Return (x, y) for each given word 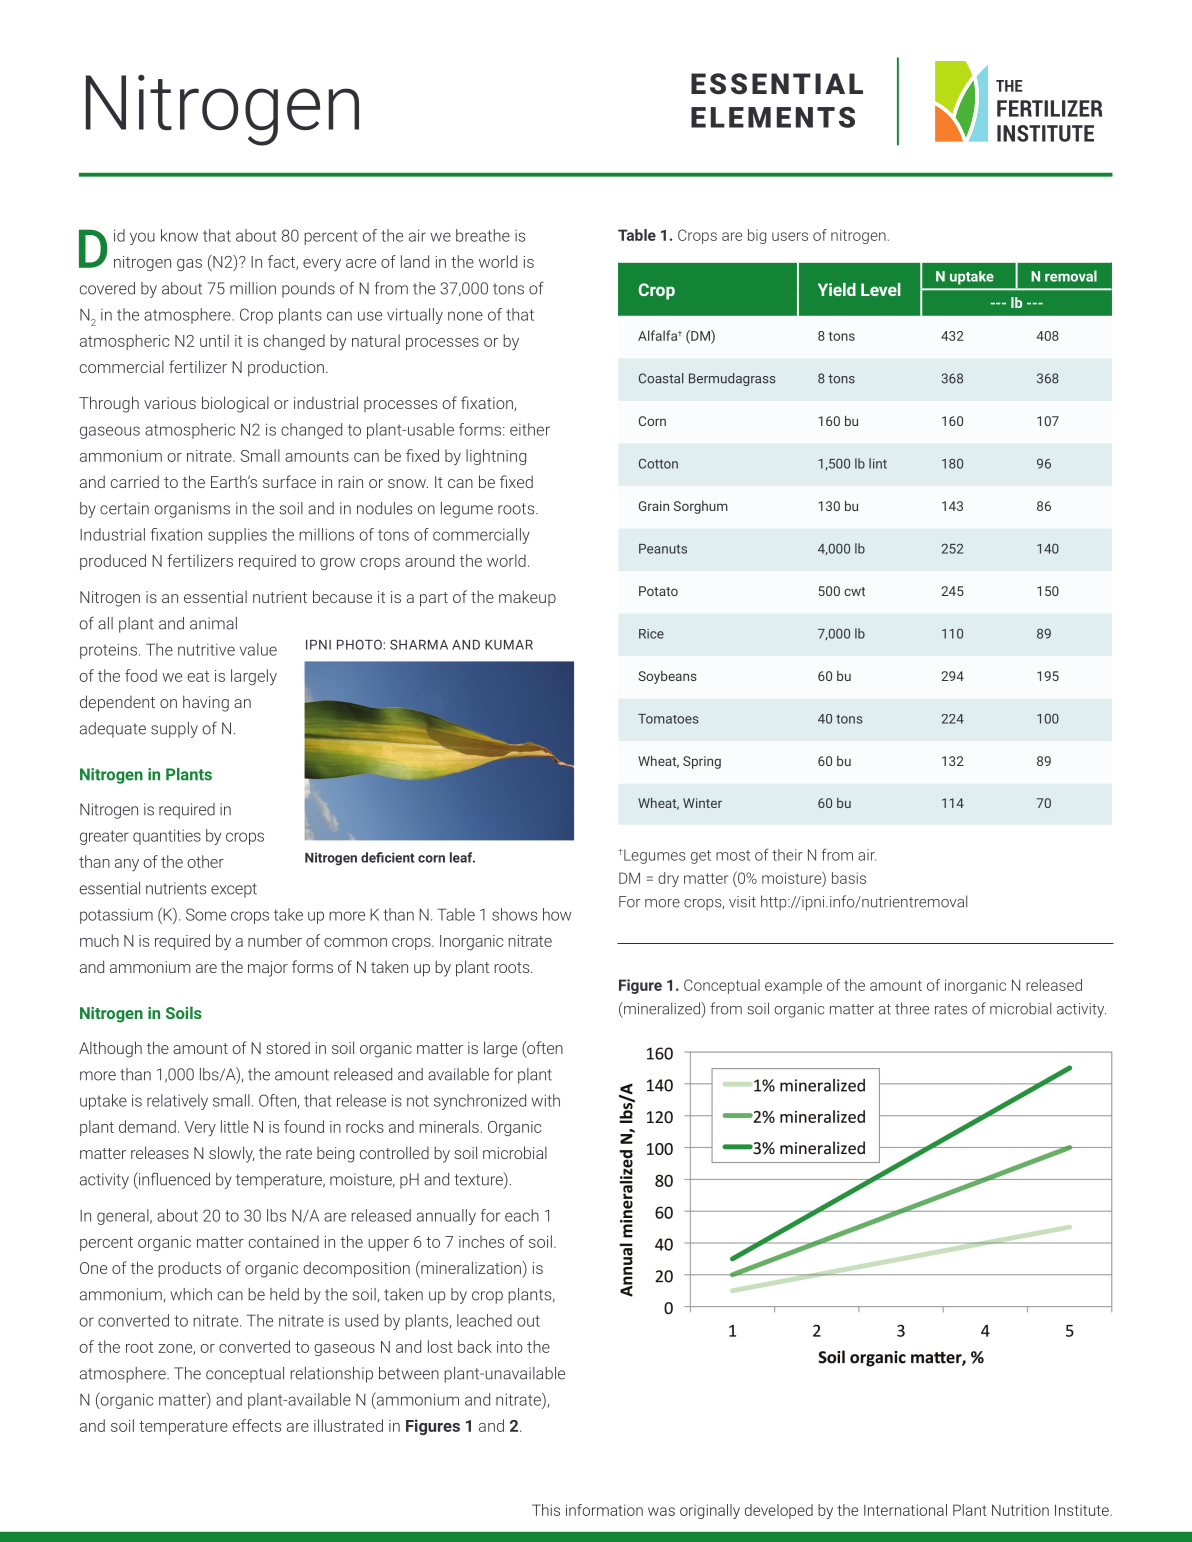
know (179, 235)
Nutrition (1020, 1510)
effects (256, 1425)
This (546, 1510)
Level (881, 289)
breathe (483, 235)
